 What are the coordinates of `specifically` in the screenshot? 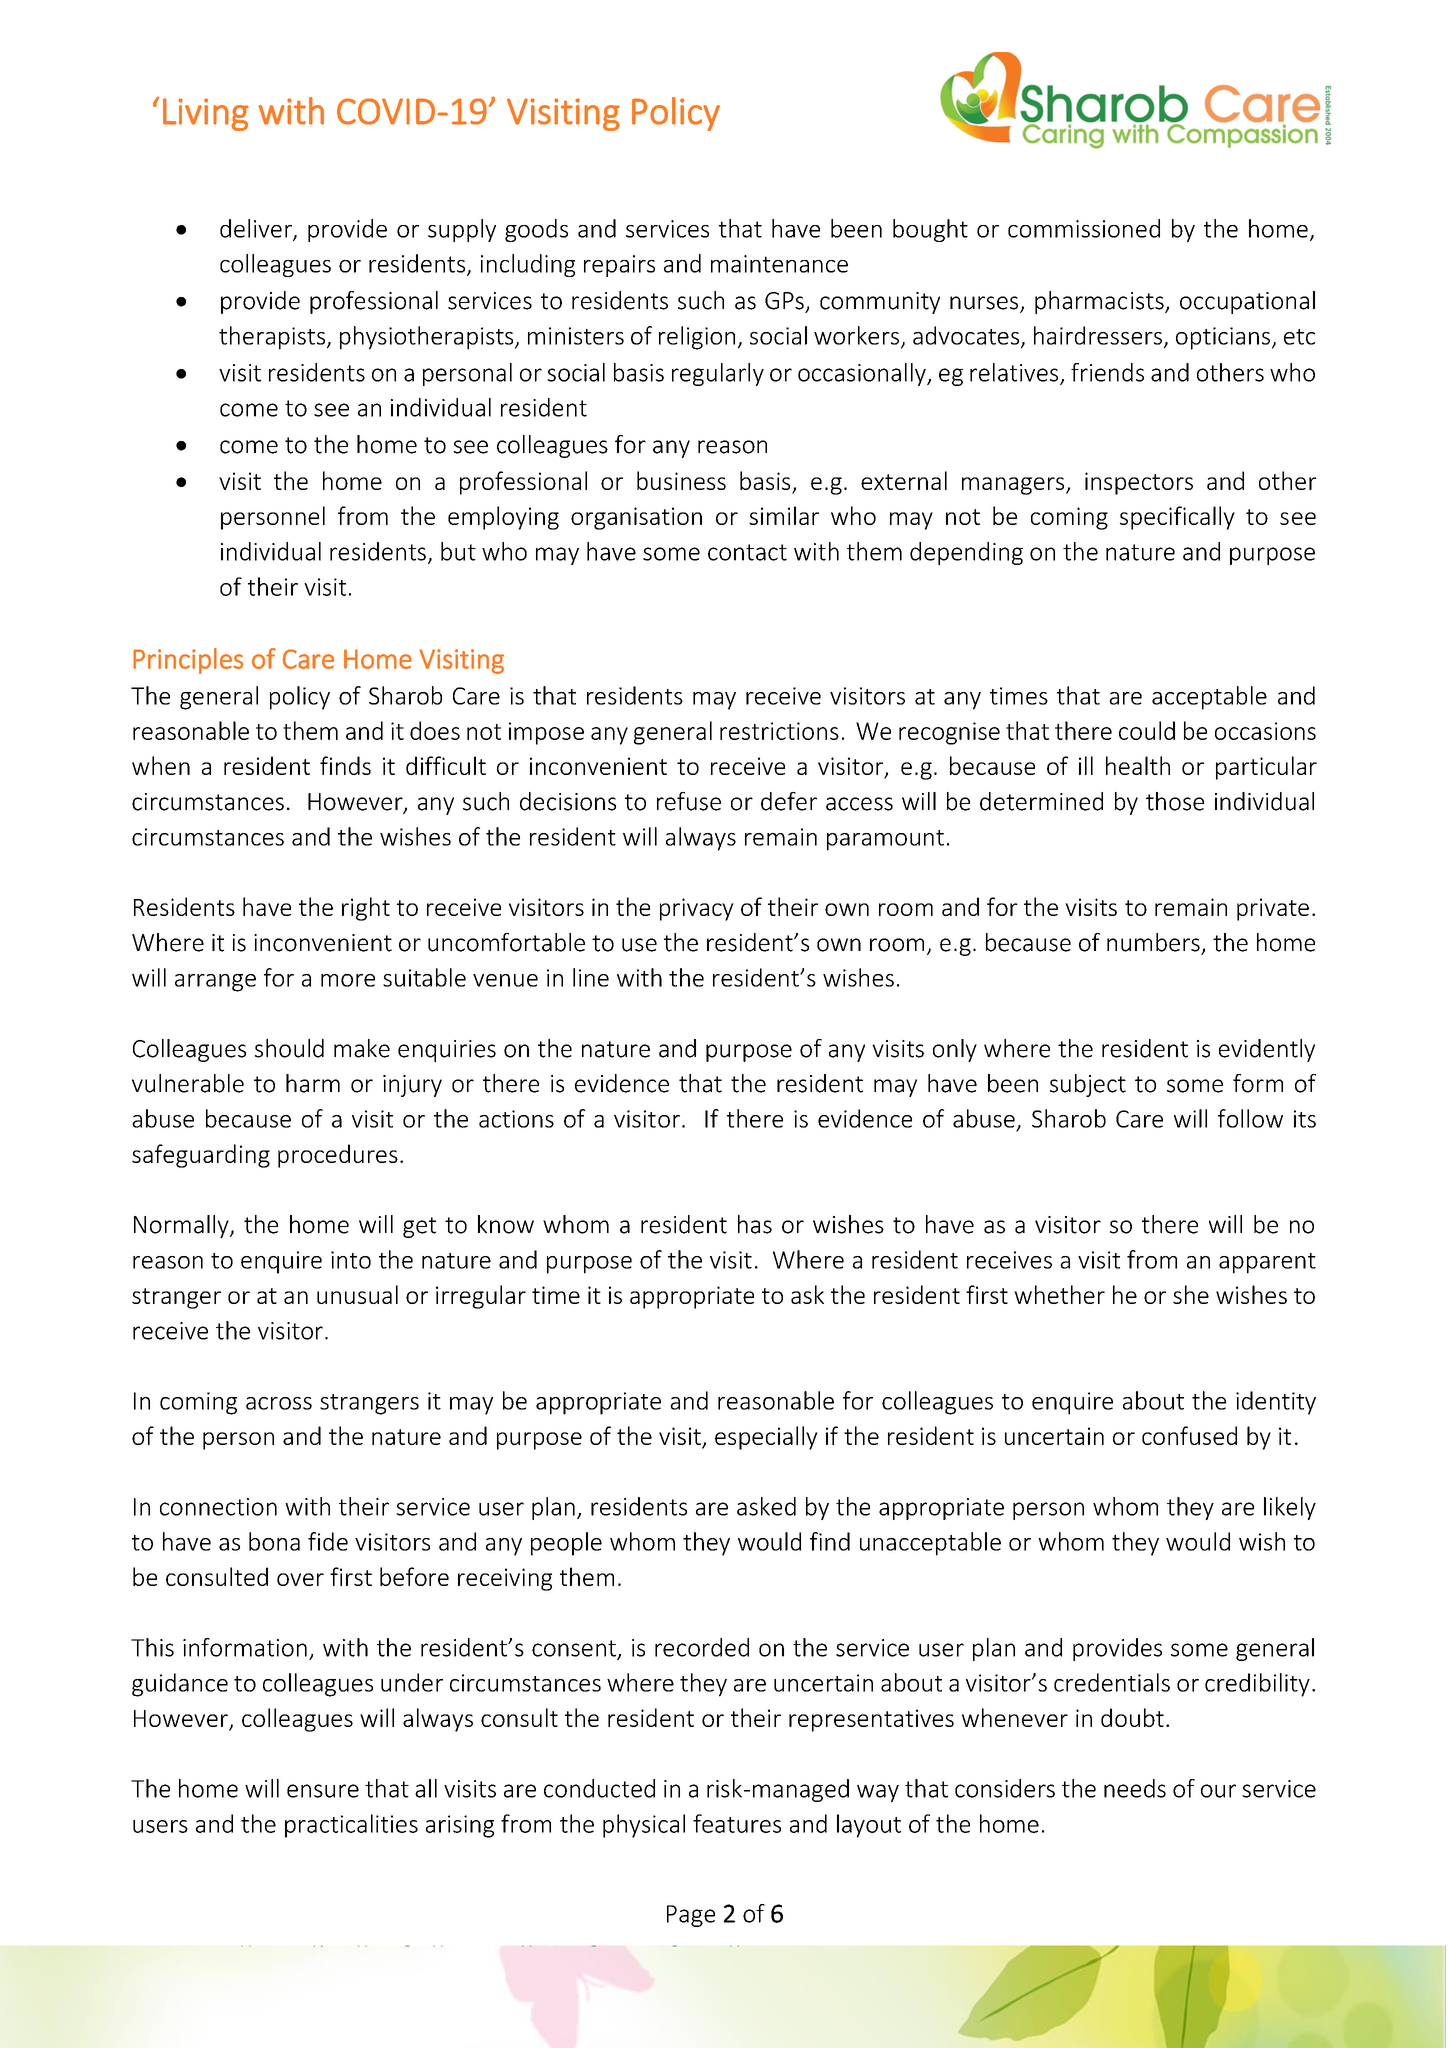 It's located at (1177, 518).
